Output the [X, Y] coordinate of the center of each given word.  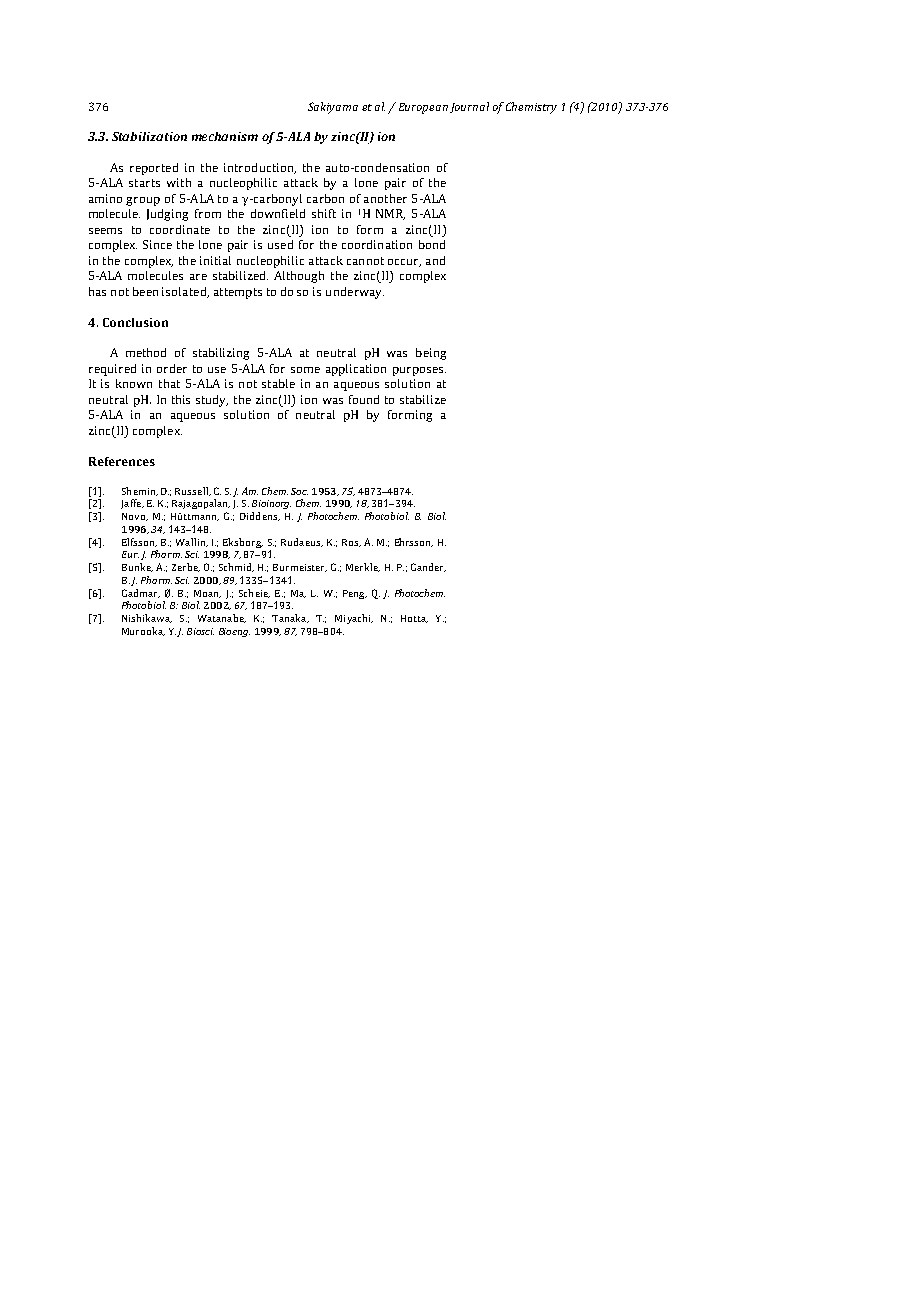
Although [299, 277]
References [122, 461]
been [145, 291]
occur [404, 263]
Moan [207, 594]
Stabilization [149, 136]
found [364, 399]
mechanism [225, 136]
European [423, 108]
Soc [299, 491]
